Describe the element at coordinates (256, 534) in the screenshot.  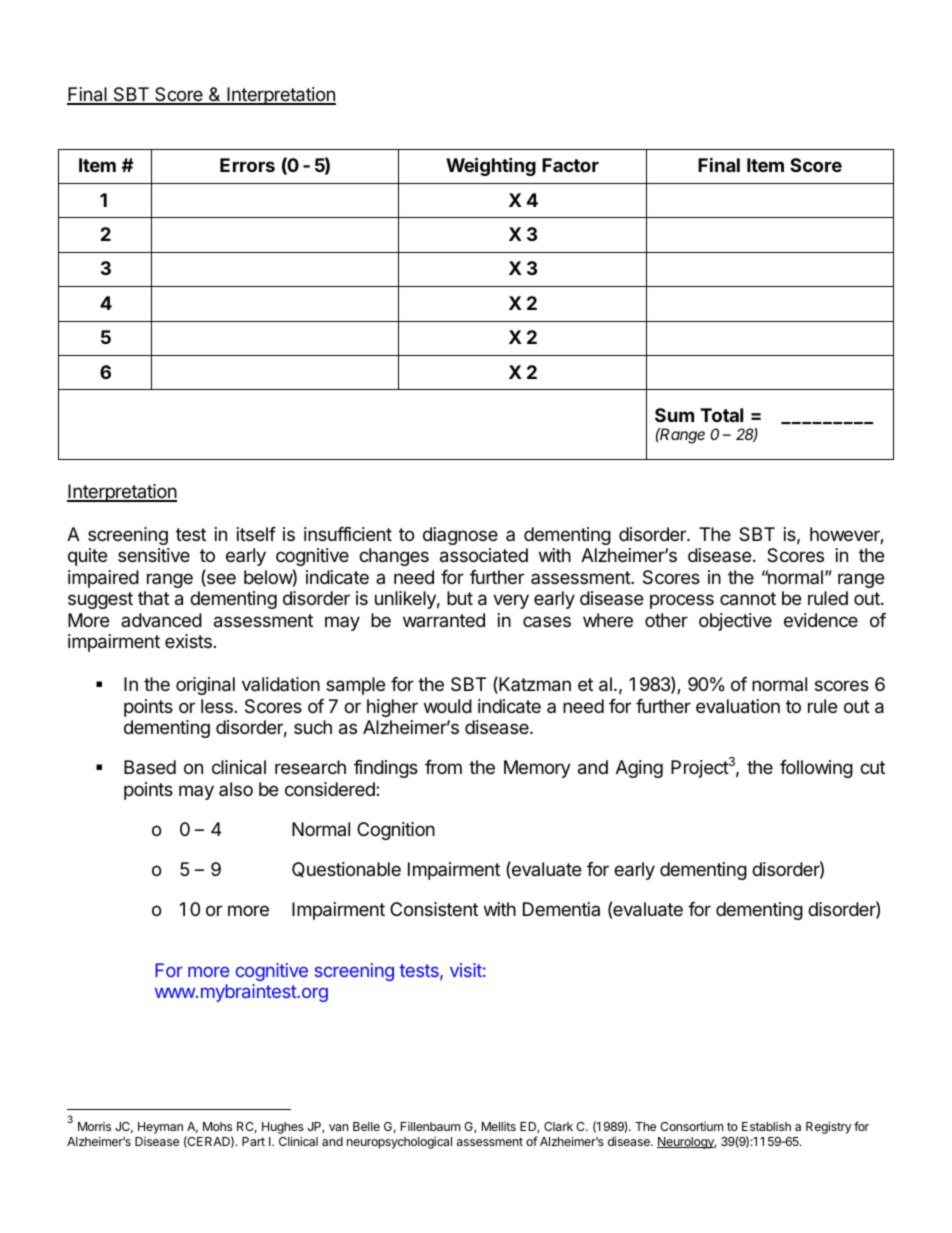
I see `itself` at that location.
